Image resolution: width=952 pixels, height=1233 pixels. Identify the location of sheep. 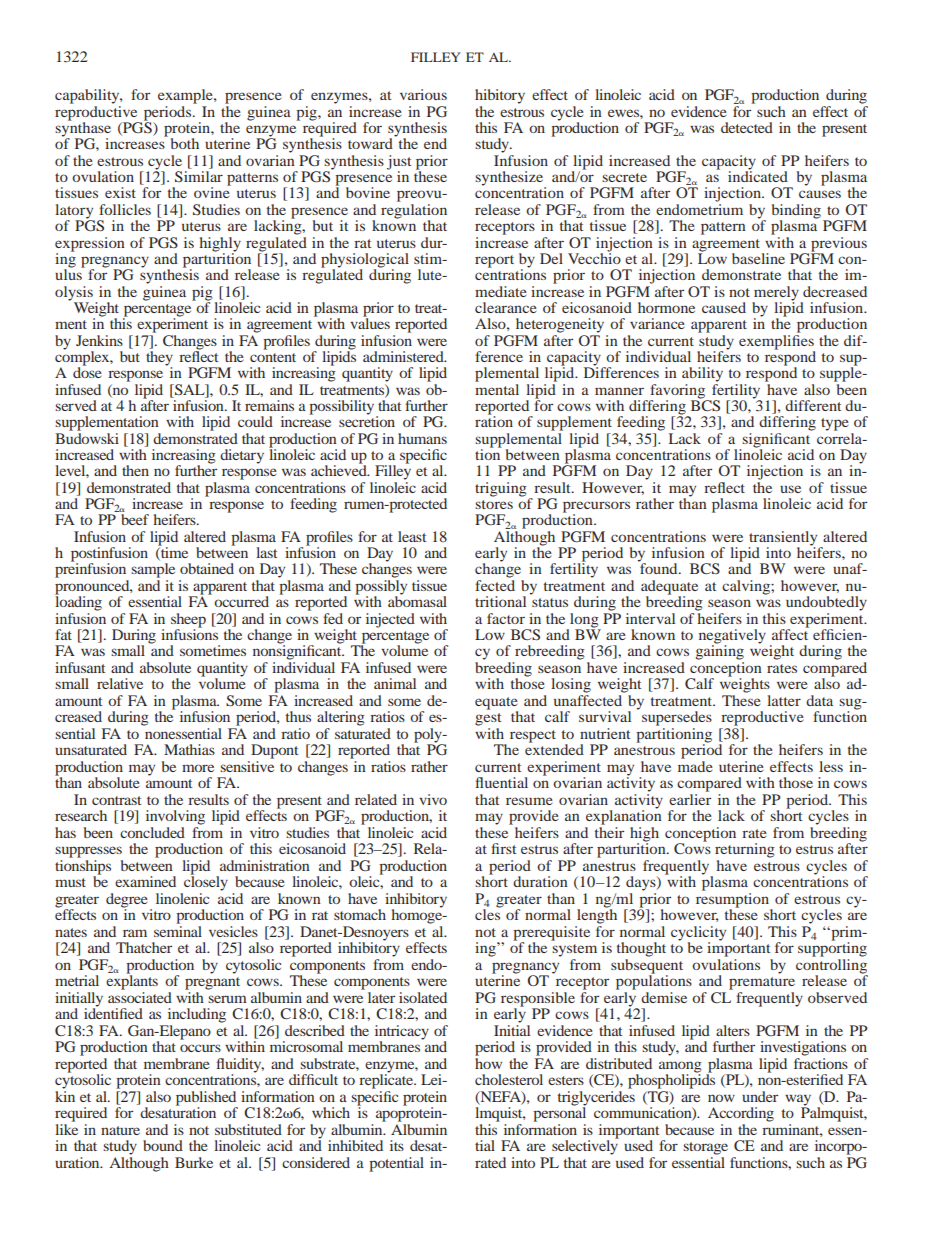
(188, 620).
